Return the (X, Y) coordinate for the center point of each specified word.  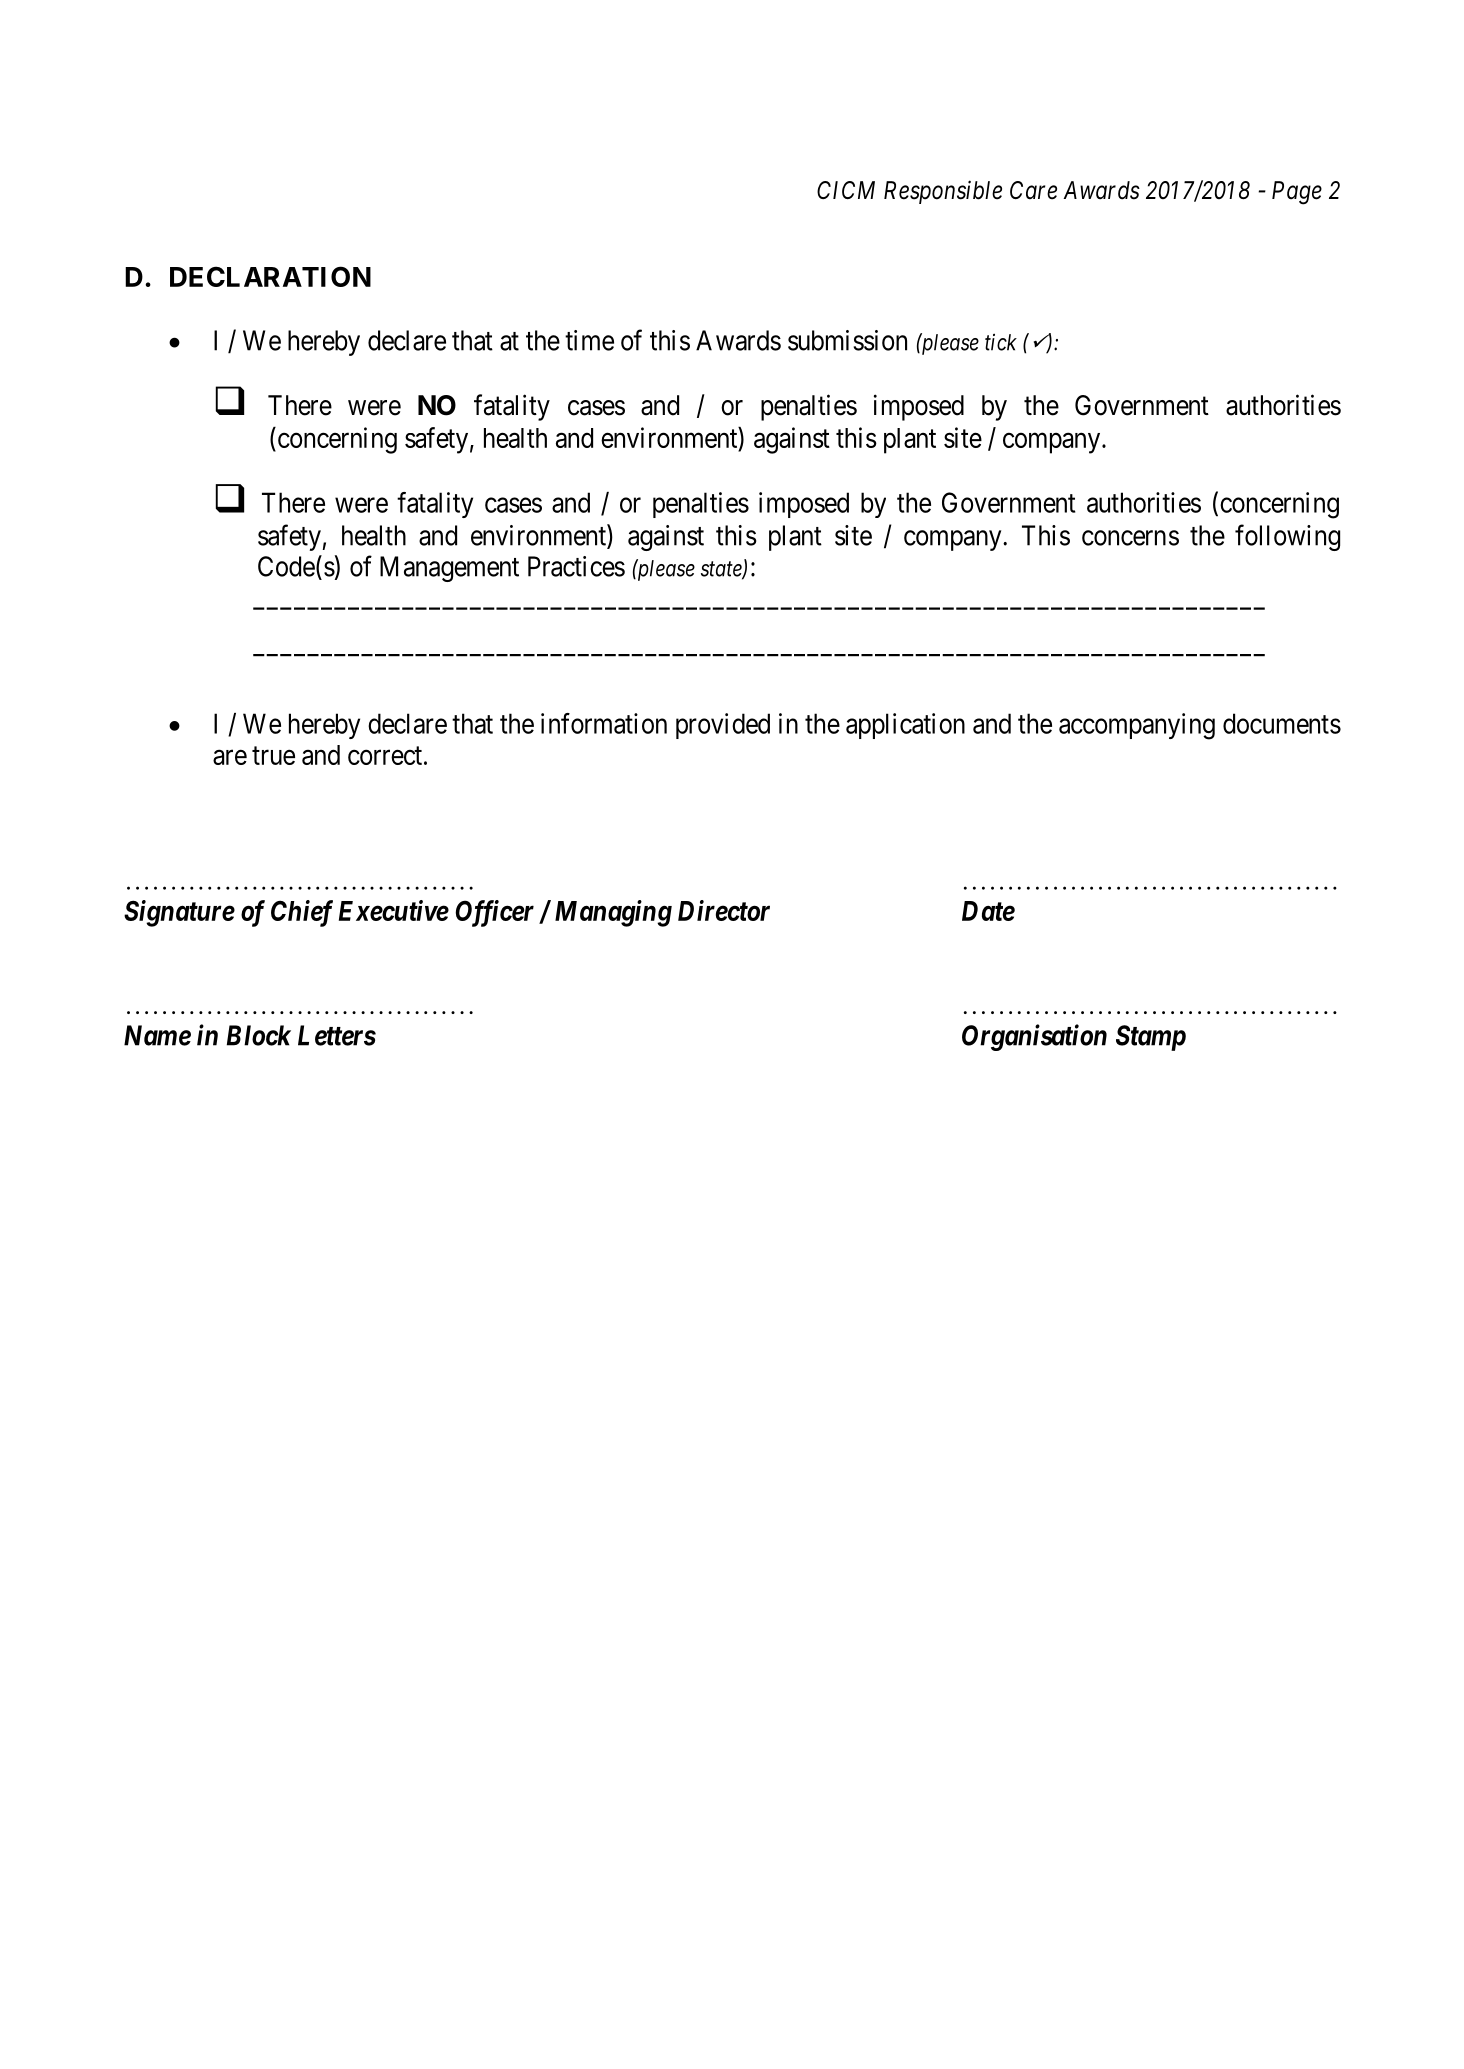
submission (847, 340)
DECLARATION (270, 276)
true (273, 756)
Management (449, 569)
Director (724, 910)
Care (1033, 190)
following (1287, 537)
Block (259, 1035)
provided (723, 726)
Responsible (943, 192)
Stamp (1151, 1038)
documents (1282, 723)
